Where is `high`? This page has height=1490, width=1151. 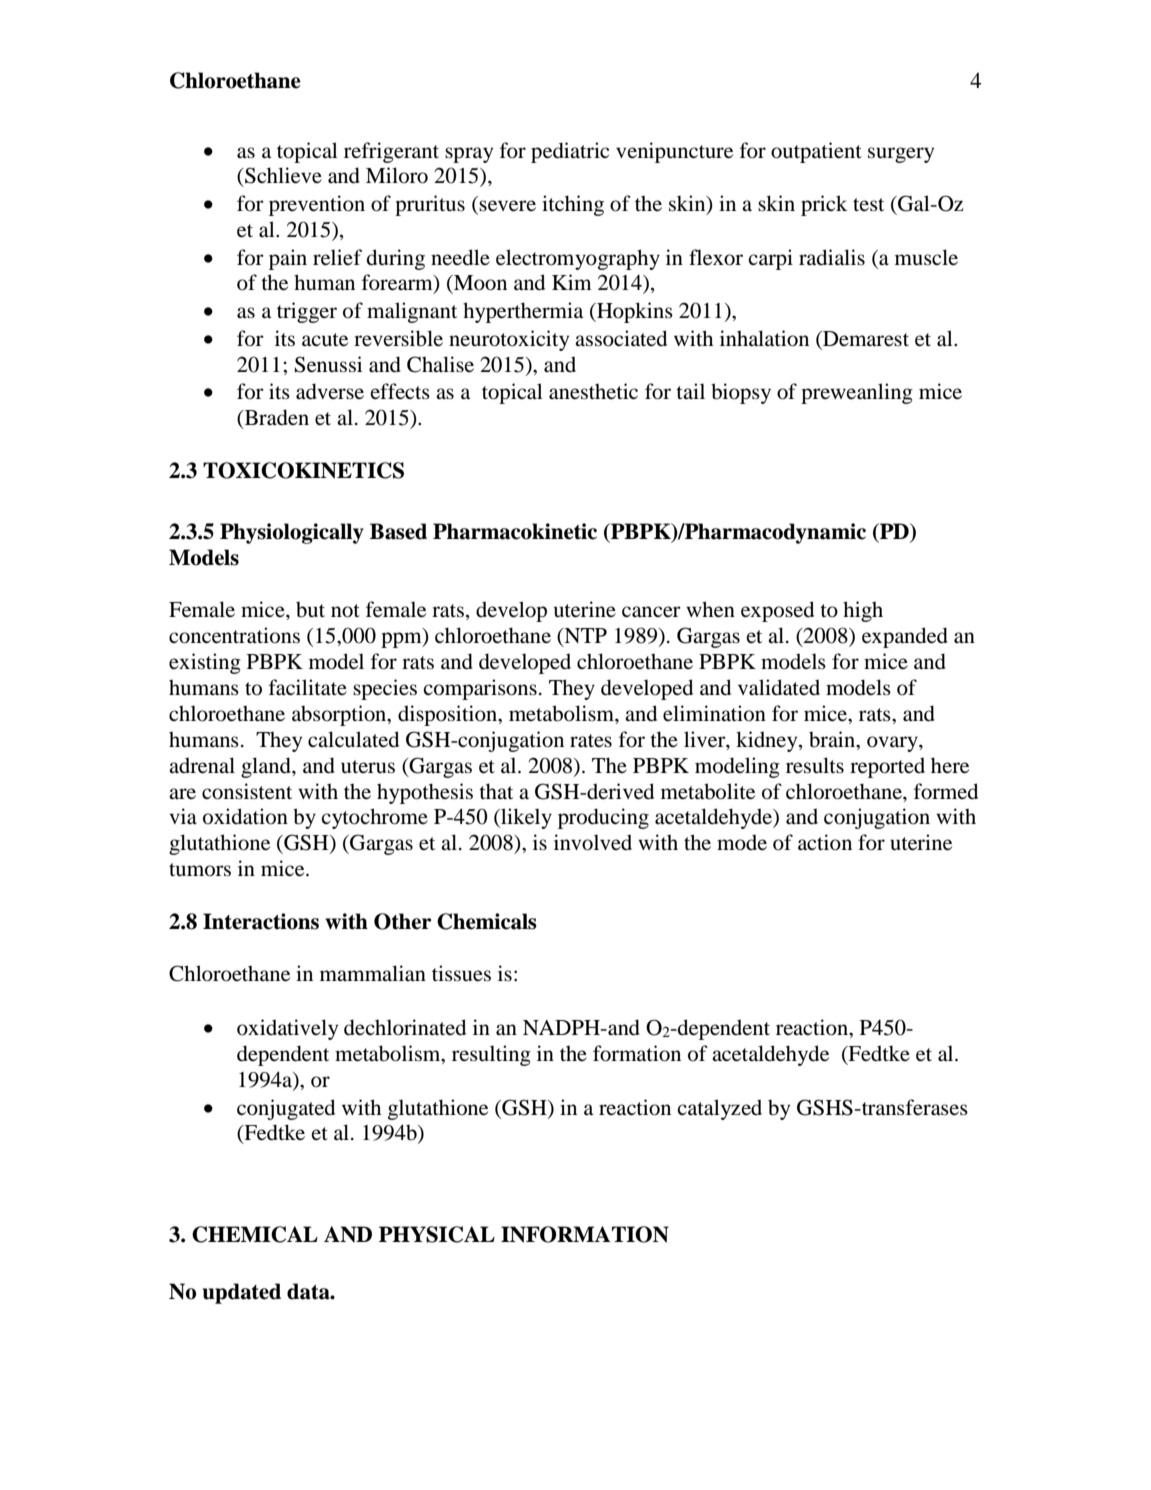
high is located at coordinates (863, 611).
